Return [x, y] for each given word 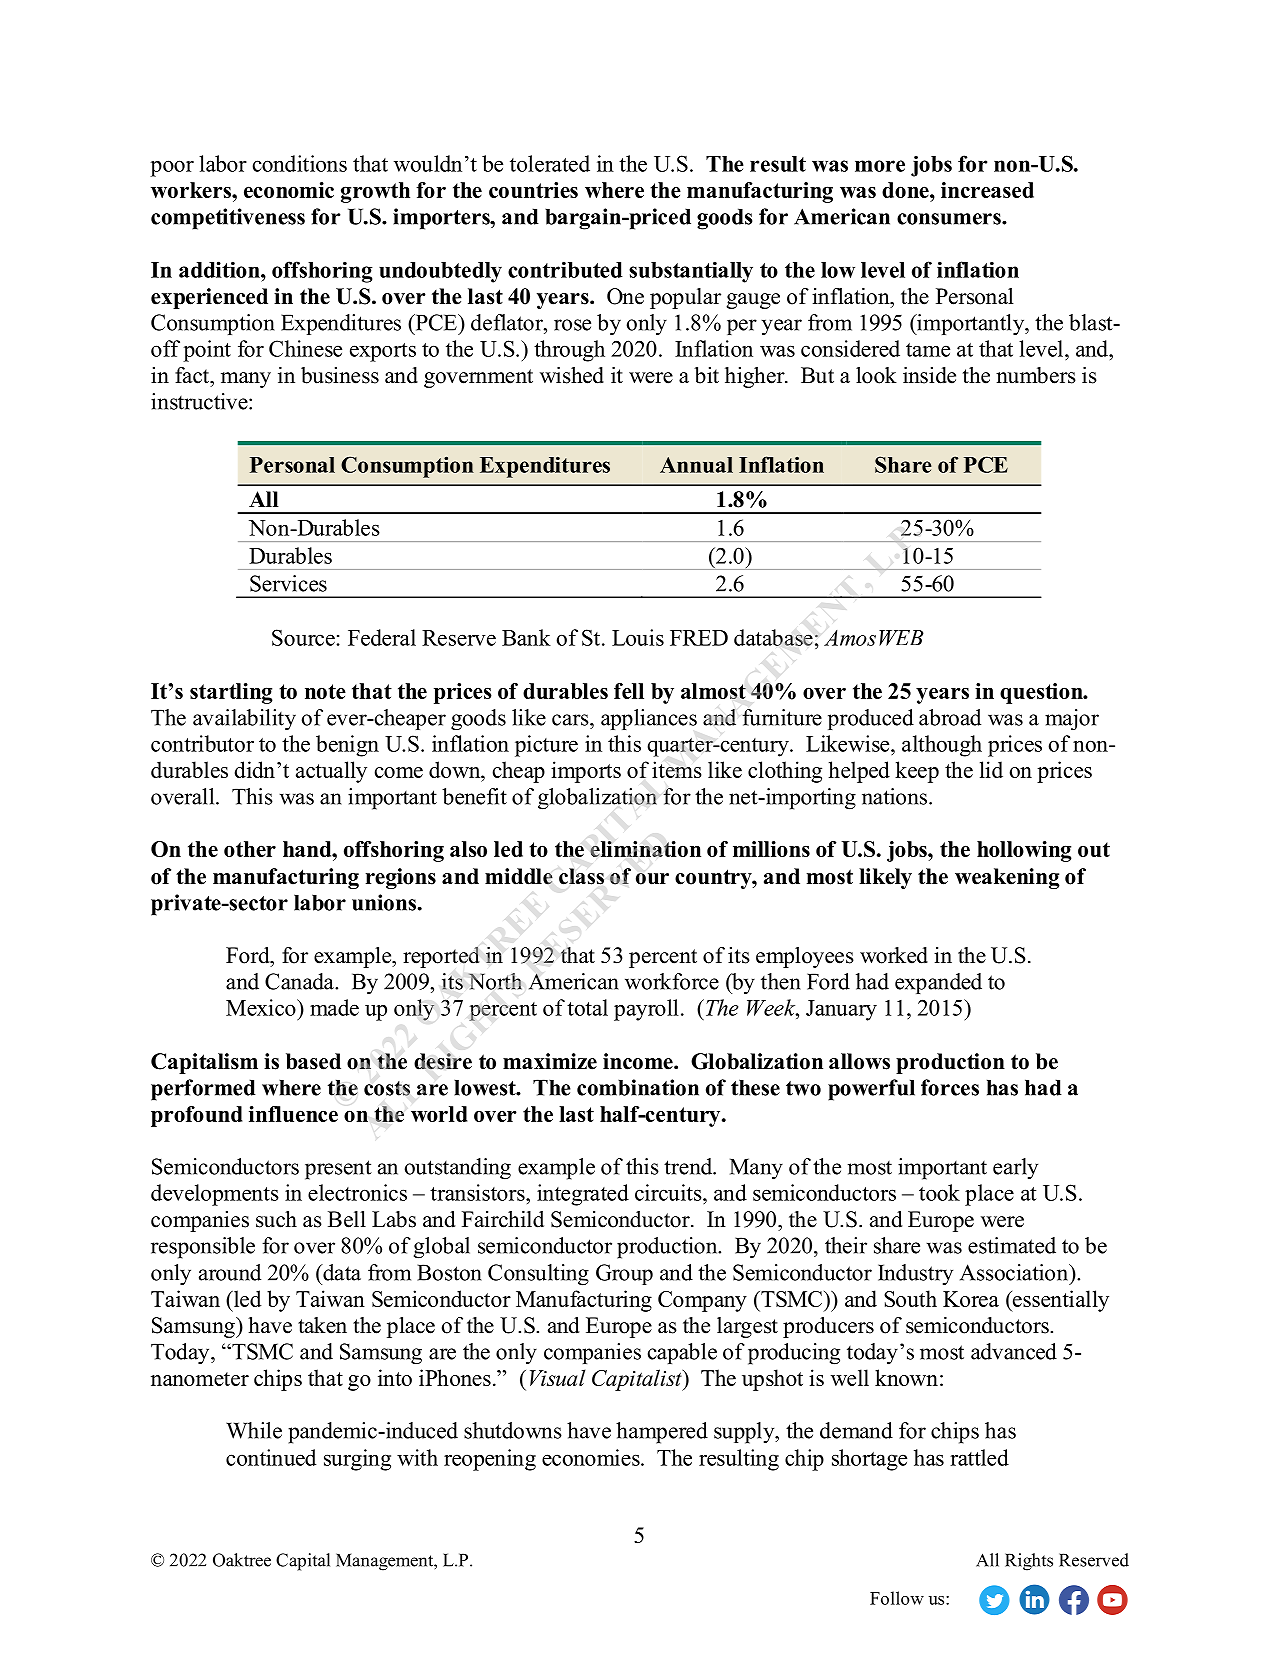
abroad [950, 717]
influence [293, 1114]
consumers [950, 219]
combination [638, 1087]
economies [592, 1457]
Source [304, 637]
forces [950, 1087]
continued [271, 1457]
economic [289, 190]
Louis [638, 637]
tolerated [550, 163]
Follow [897, 1598]
